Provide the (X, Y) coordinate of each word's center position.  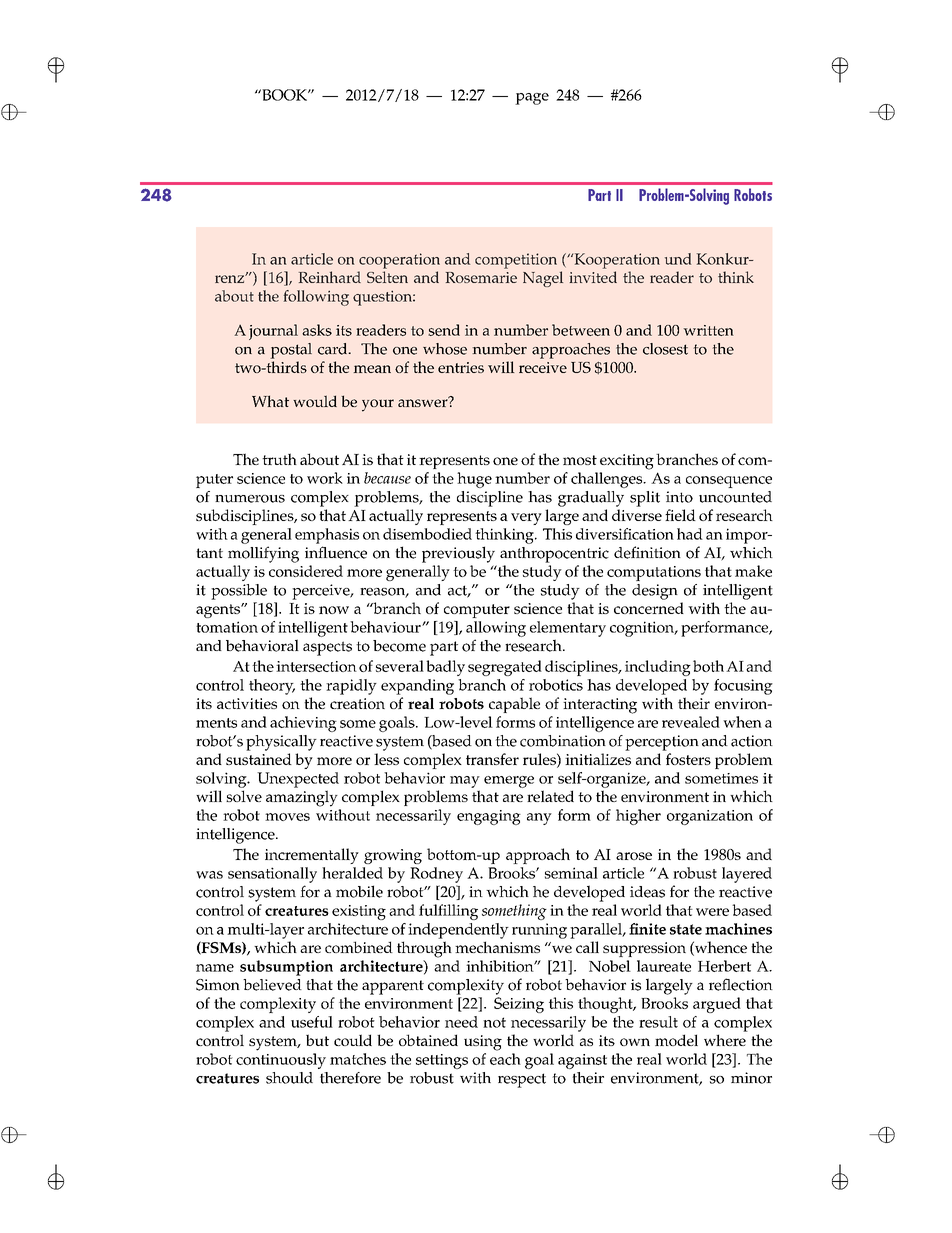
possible (239, 592)
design (655, 592)
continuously (281, 1061)
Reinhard (330, 277)
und (678, 259)
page (532, 99)
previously (458, 554)
